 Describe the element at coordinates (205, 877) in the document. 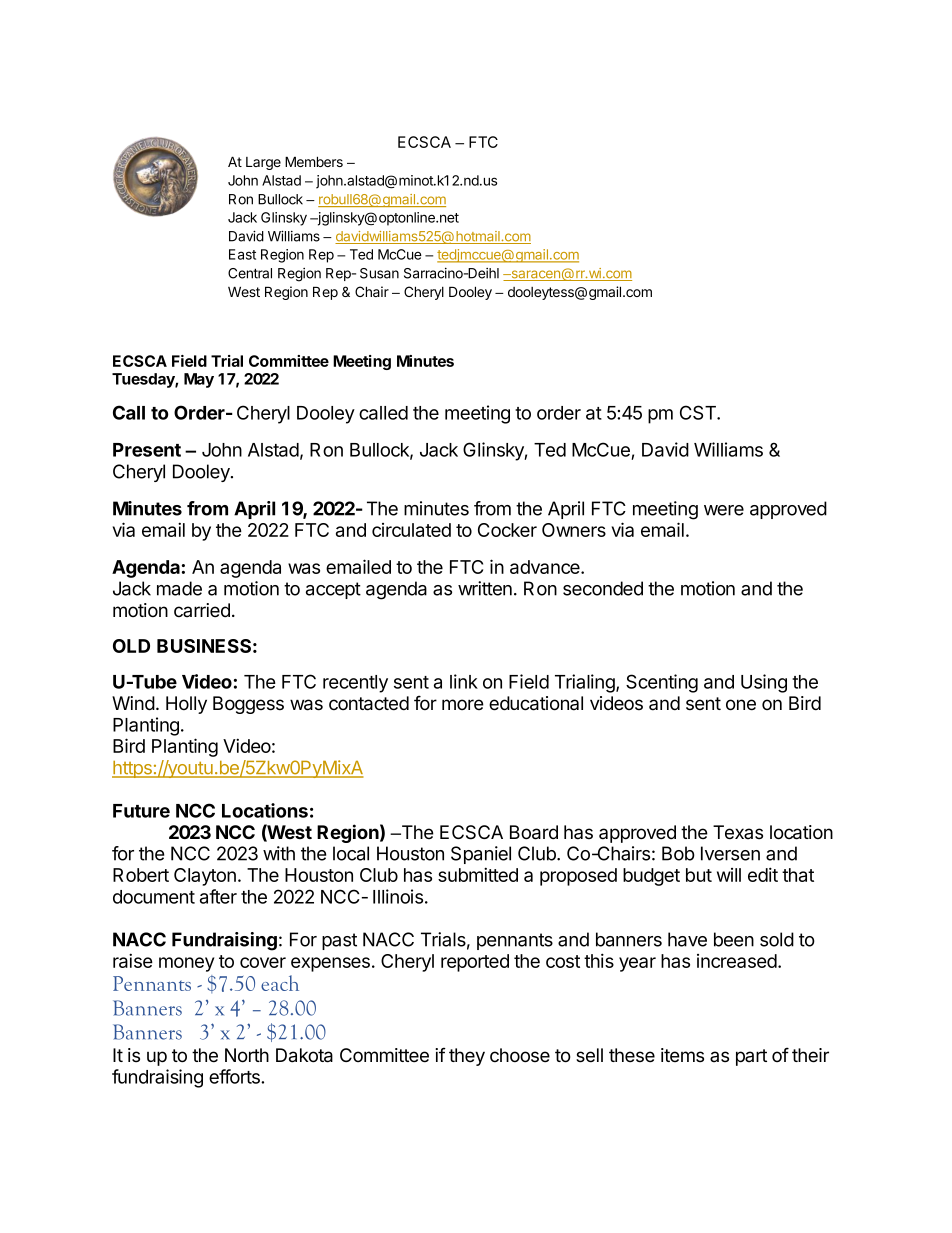

I see `Clayton` at that location.
